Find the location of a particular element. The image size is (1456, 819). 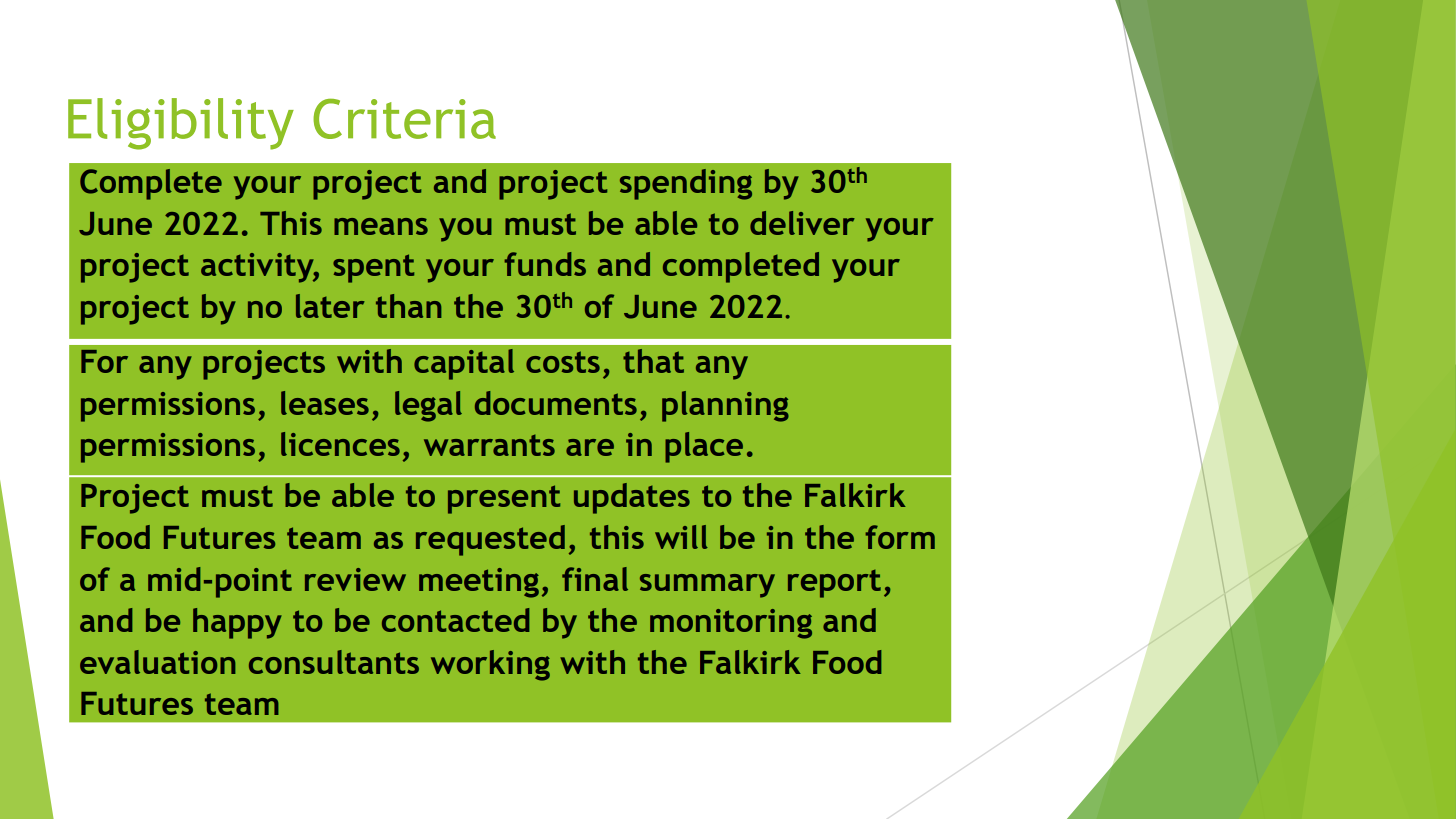

funds is located at coordinates (545, 264).
